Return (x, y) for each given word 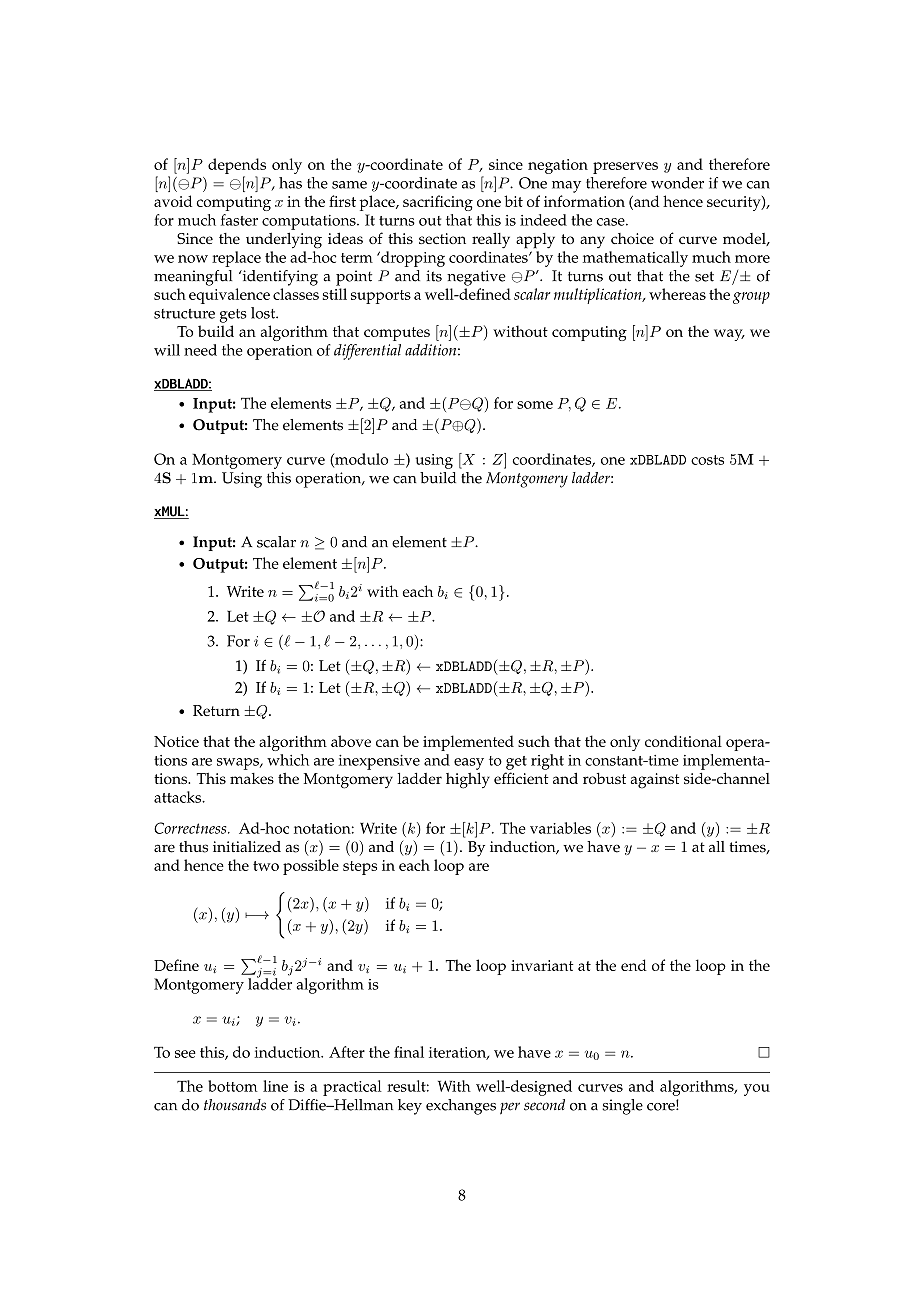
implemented (468, 743)
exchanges (461, 1107)
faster (239, 220)
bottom (233, 1086)
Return (216, 710)
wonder (677, 183)
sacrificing (438, 203)
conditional (683, 741)
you (757, 1090)
